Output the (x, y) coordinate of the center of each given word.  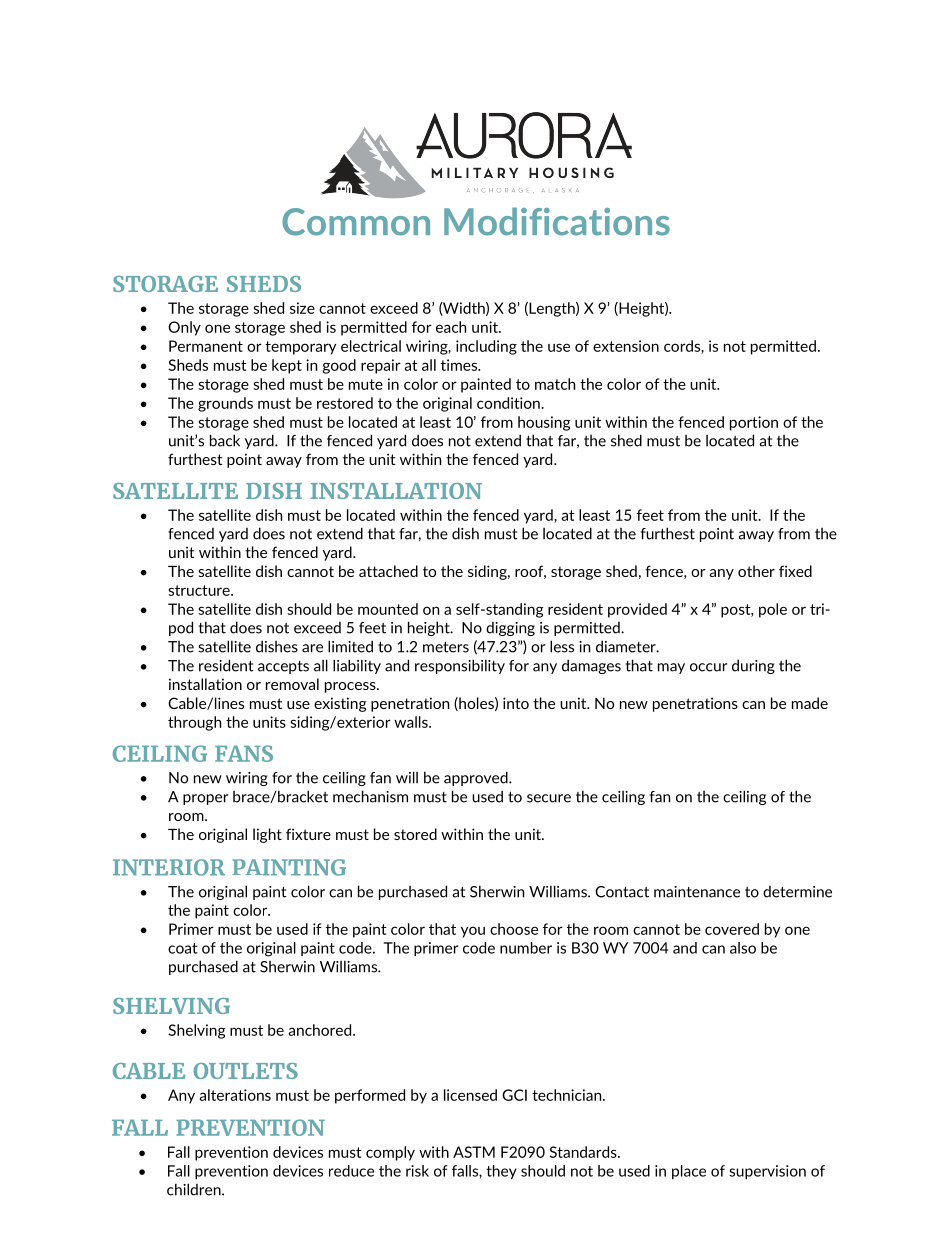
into (516, 703)
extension (626, 346)
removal (292, 684)
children (195, 1189)
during (753, 666)
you (473, 932)
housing (544, 423)
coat (183, 948)
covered (732, 929)
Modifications (557, 221)
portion (754, 423)
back (225, 440)
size (302, 308)
